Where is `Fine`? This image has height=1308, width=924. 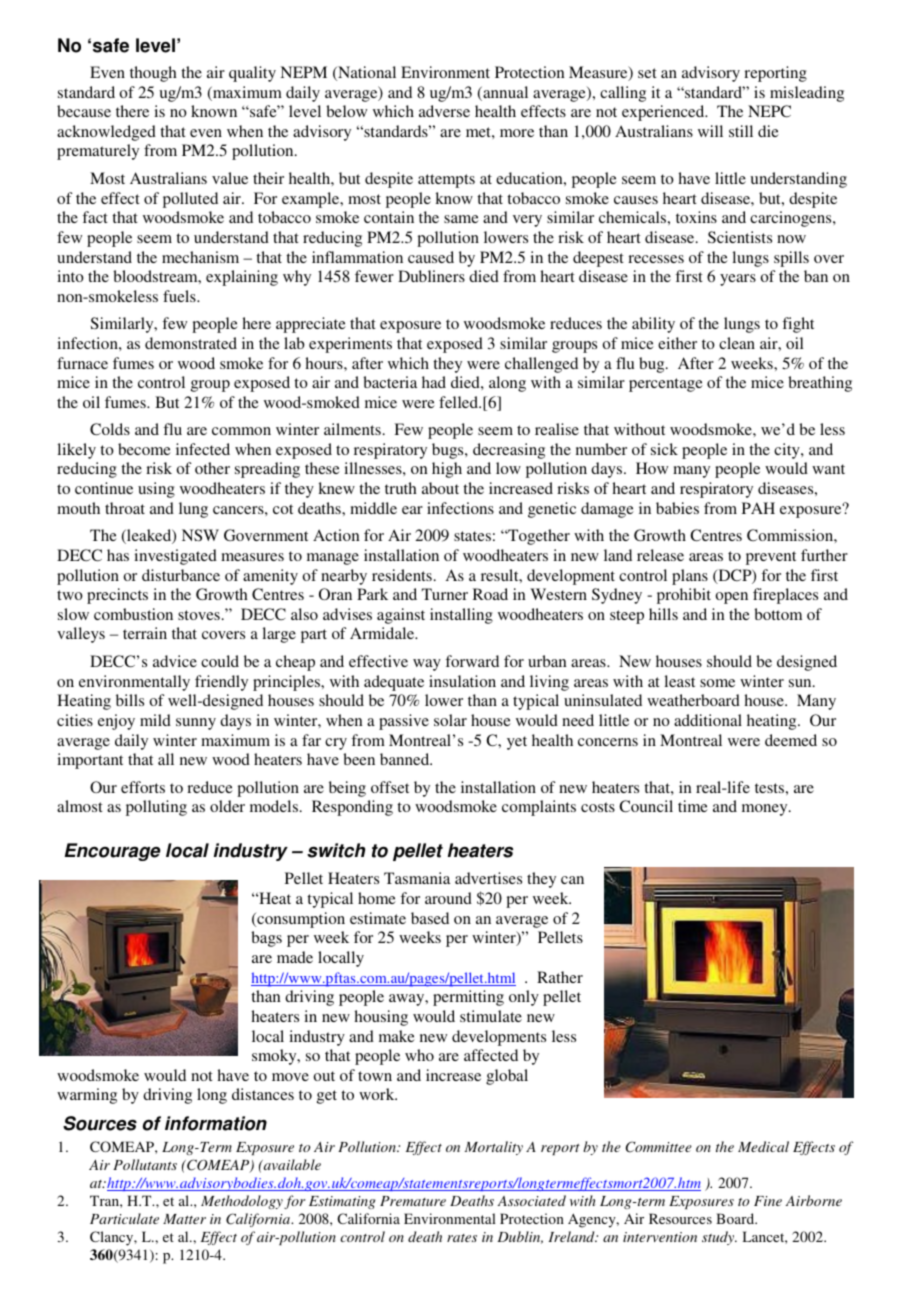
Fine is located at coordinates (768, 1201).
